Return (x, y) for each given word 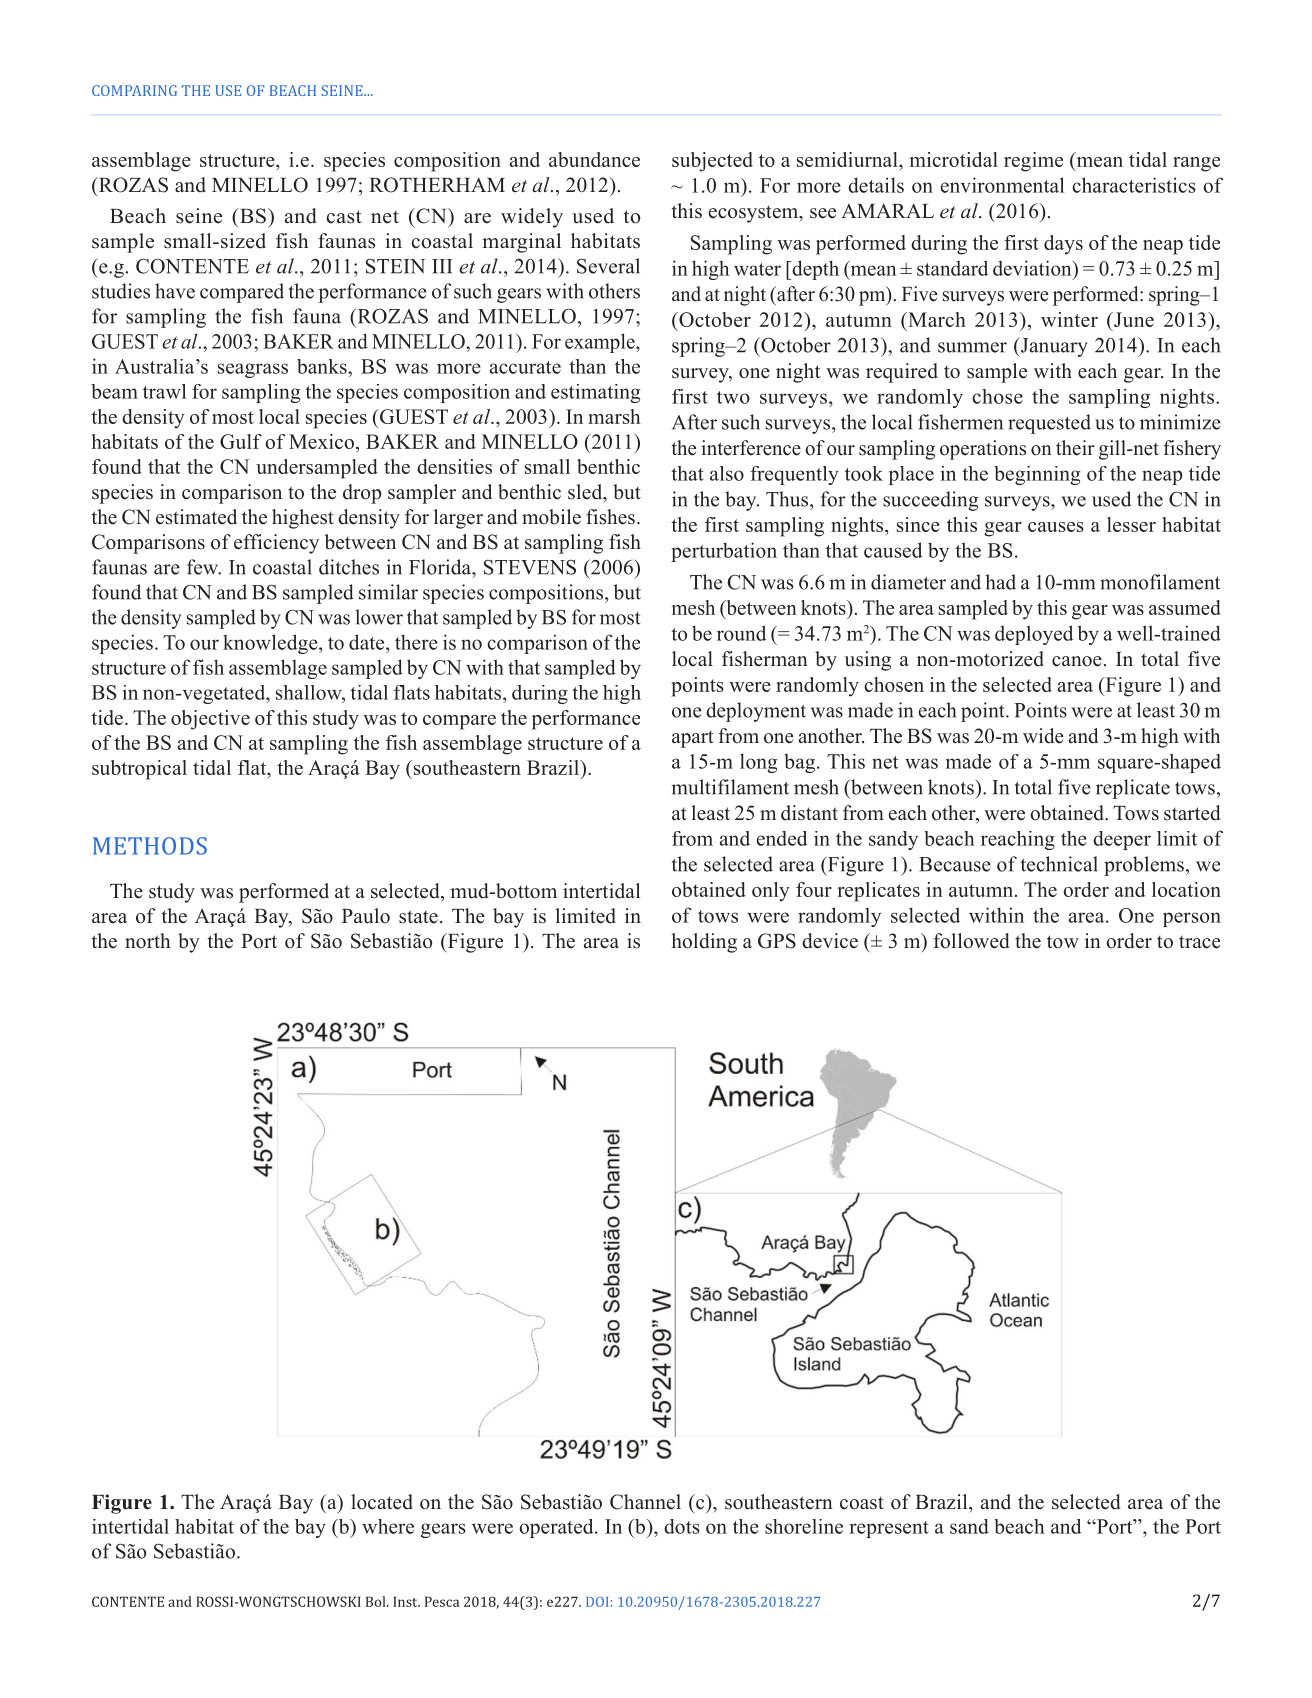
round (741, 633)
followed (971, 941)
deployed (1034, 635)
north (148, 941)
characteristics (1134, 185)
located (382, 1502)
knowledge (271, 644)
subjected (712, 162)
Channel (645, 1502)
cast (344, 217)
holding (704, 943)
